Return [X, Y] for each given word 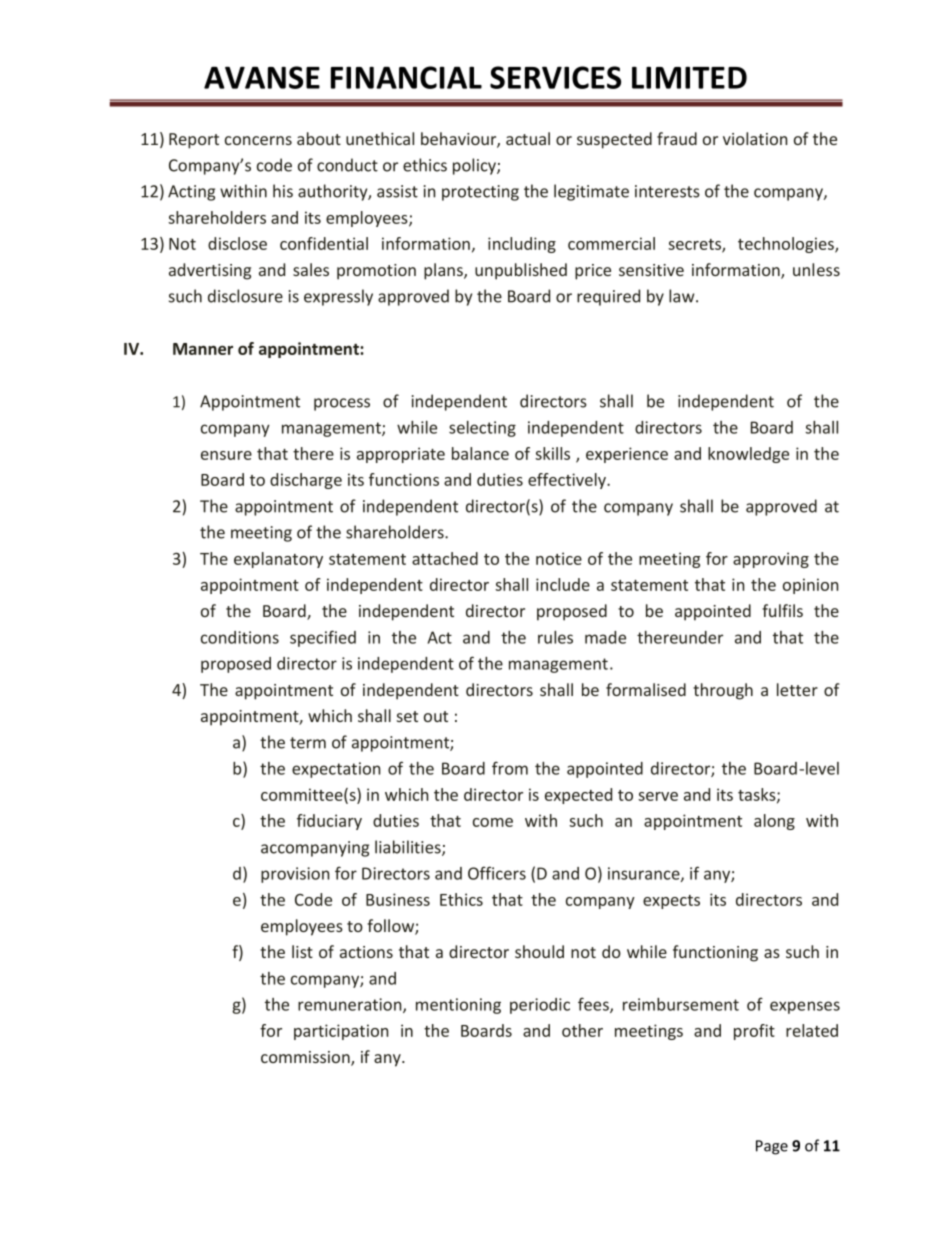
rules [555, 637]
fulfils [782, 610]
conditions [240, 637]
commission [306, 1058]
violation [755, 138]
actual [528, 138]
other [582, 1030]
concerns [258, 140]
